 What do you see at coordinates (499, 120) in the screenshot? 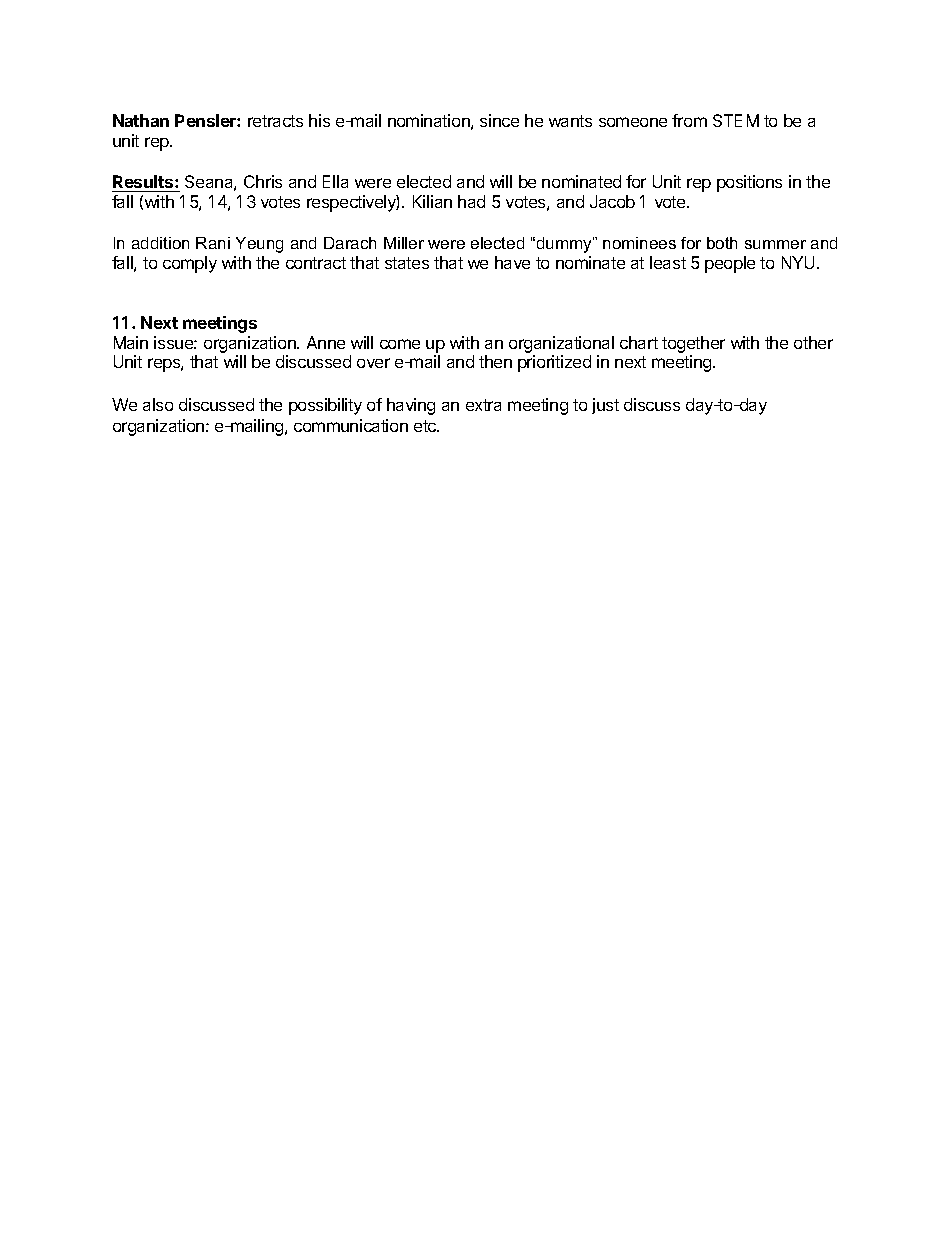
I see `since` at bounding box center [499, 120].
